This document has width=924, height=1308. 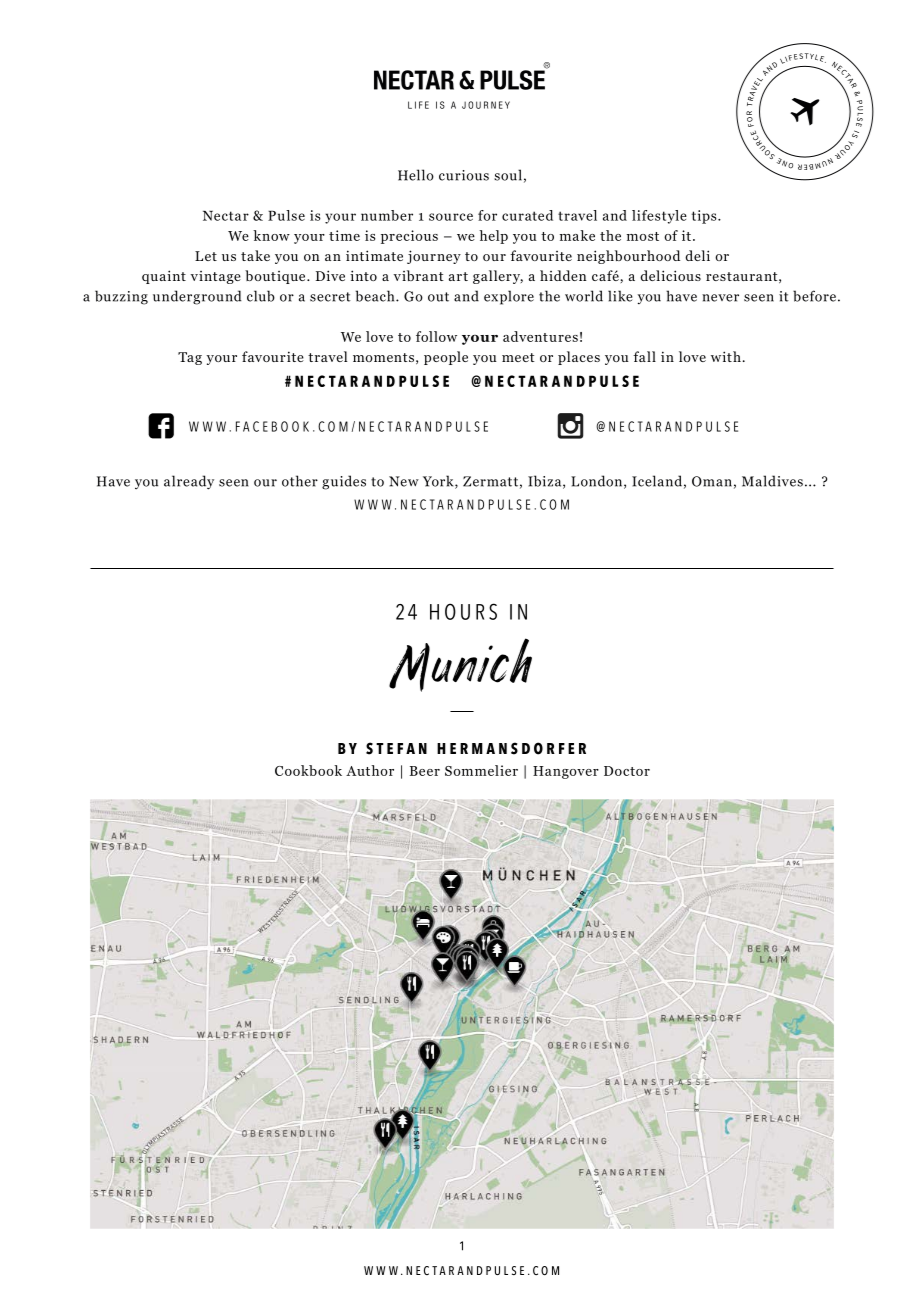 I want to click on curious, so click(x=464, y=175).
